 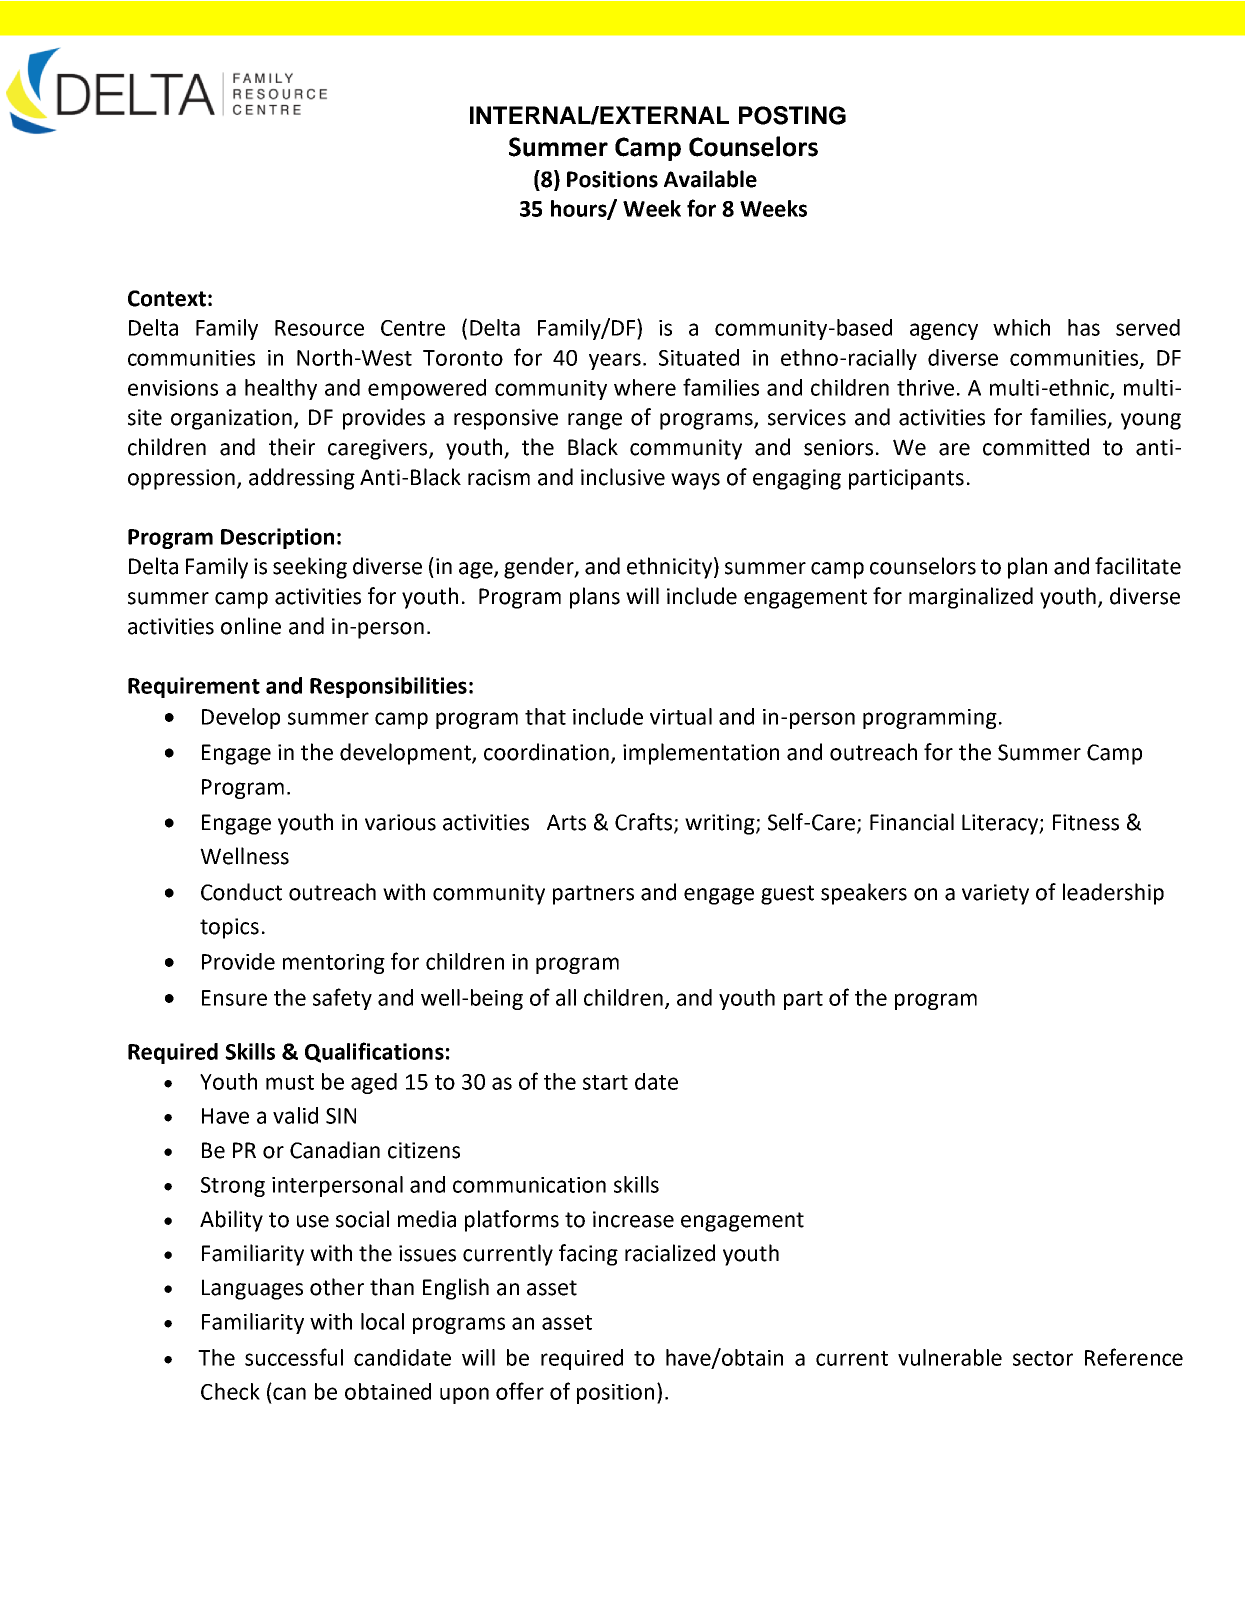 What do you see at coordinates (292, 447) in the page?
I see `their` at bounding box center [292, 447].
